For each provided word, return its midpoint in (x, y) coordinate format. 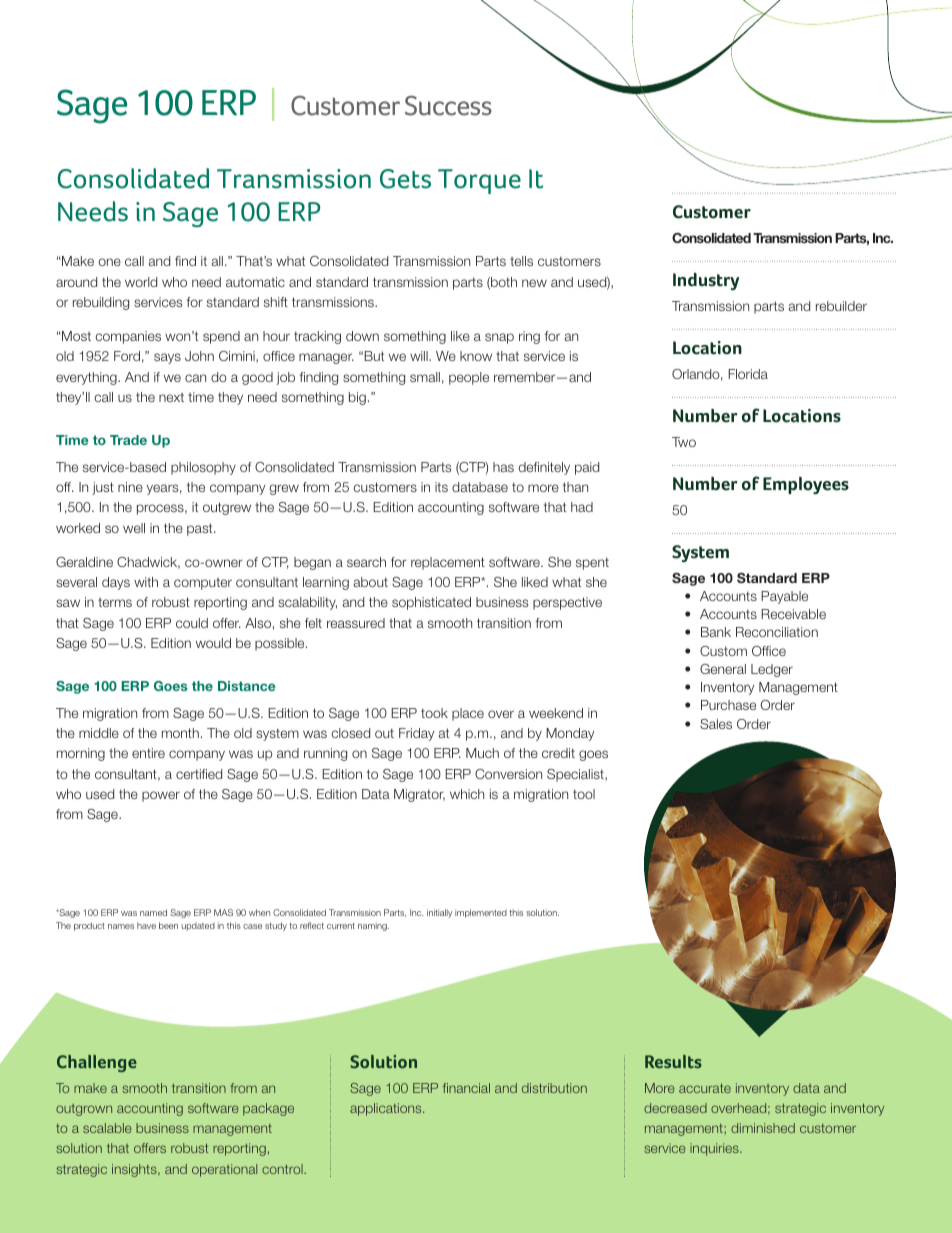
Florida (748, 374)
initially (439, 913)
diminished (763, 1128)
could (192, 623)
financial (466, 1088)
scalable (107, 1128)
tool (584, 794)
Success (448, 105)
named (153, 912)
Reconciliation (777, 632)
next (171, 397)
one (109, 262)
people (469, 378)
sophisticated (431, 603)
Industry (706, 281)
